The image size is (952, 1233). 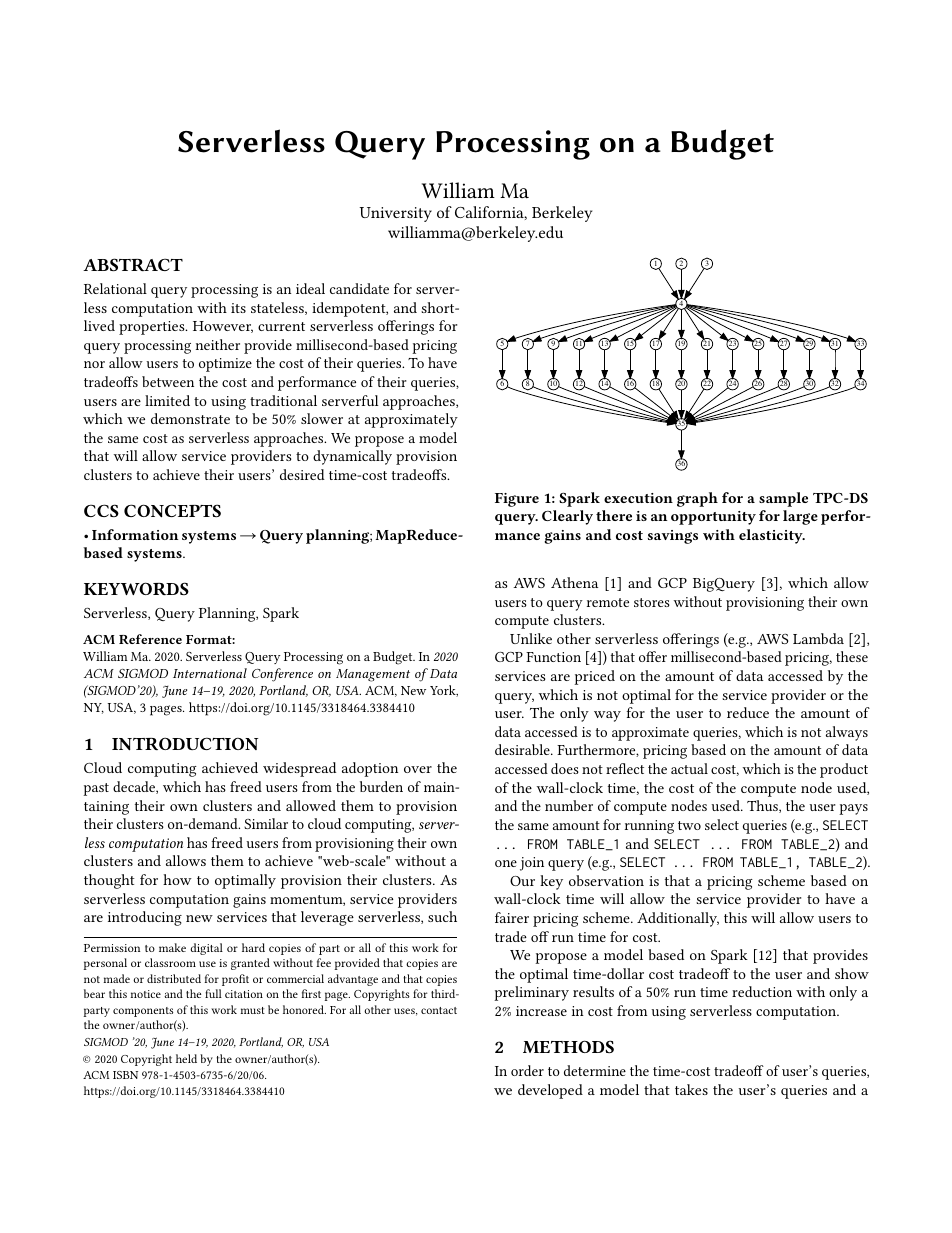 I want to click on order, so click(x=527, y=1070).
